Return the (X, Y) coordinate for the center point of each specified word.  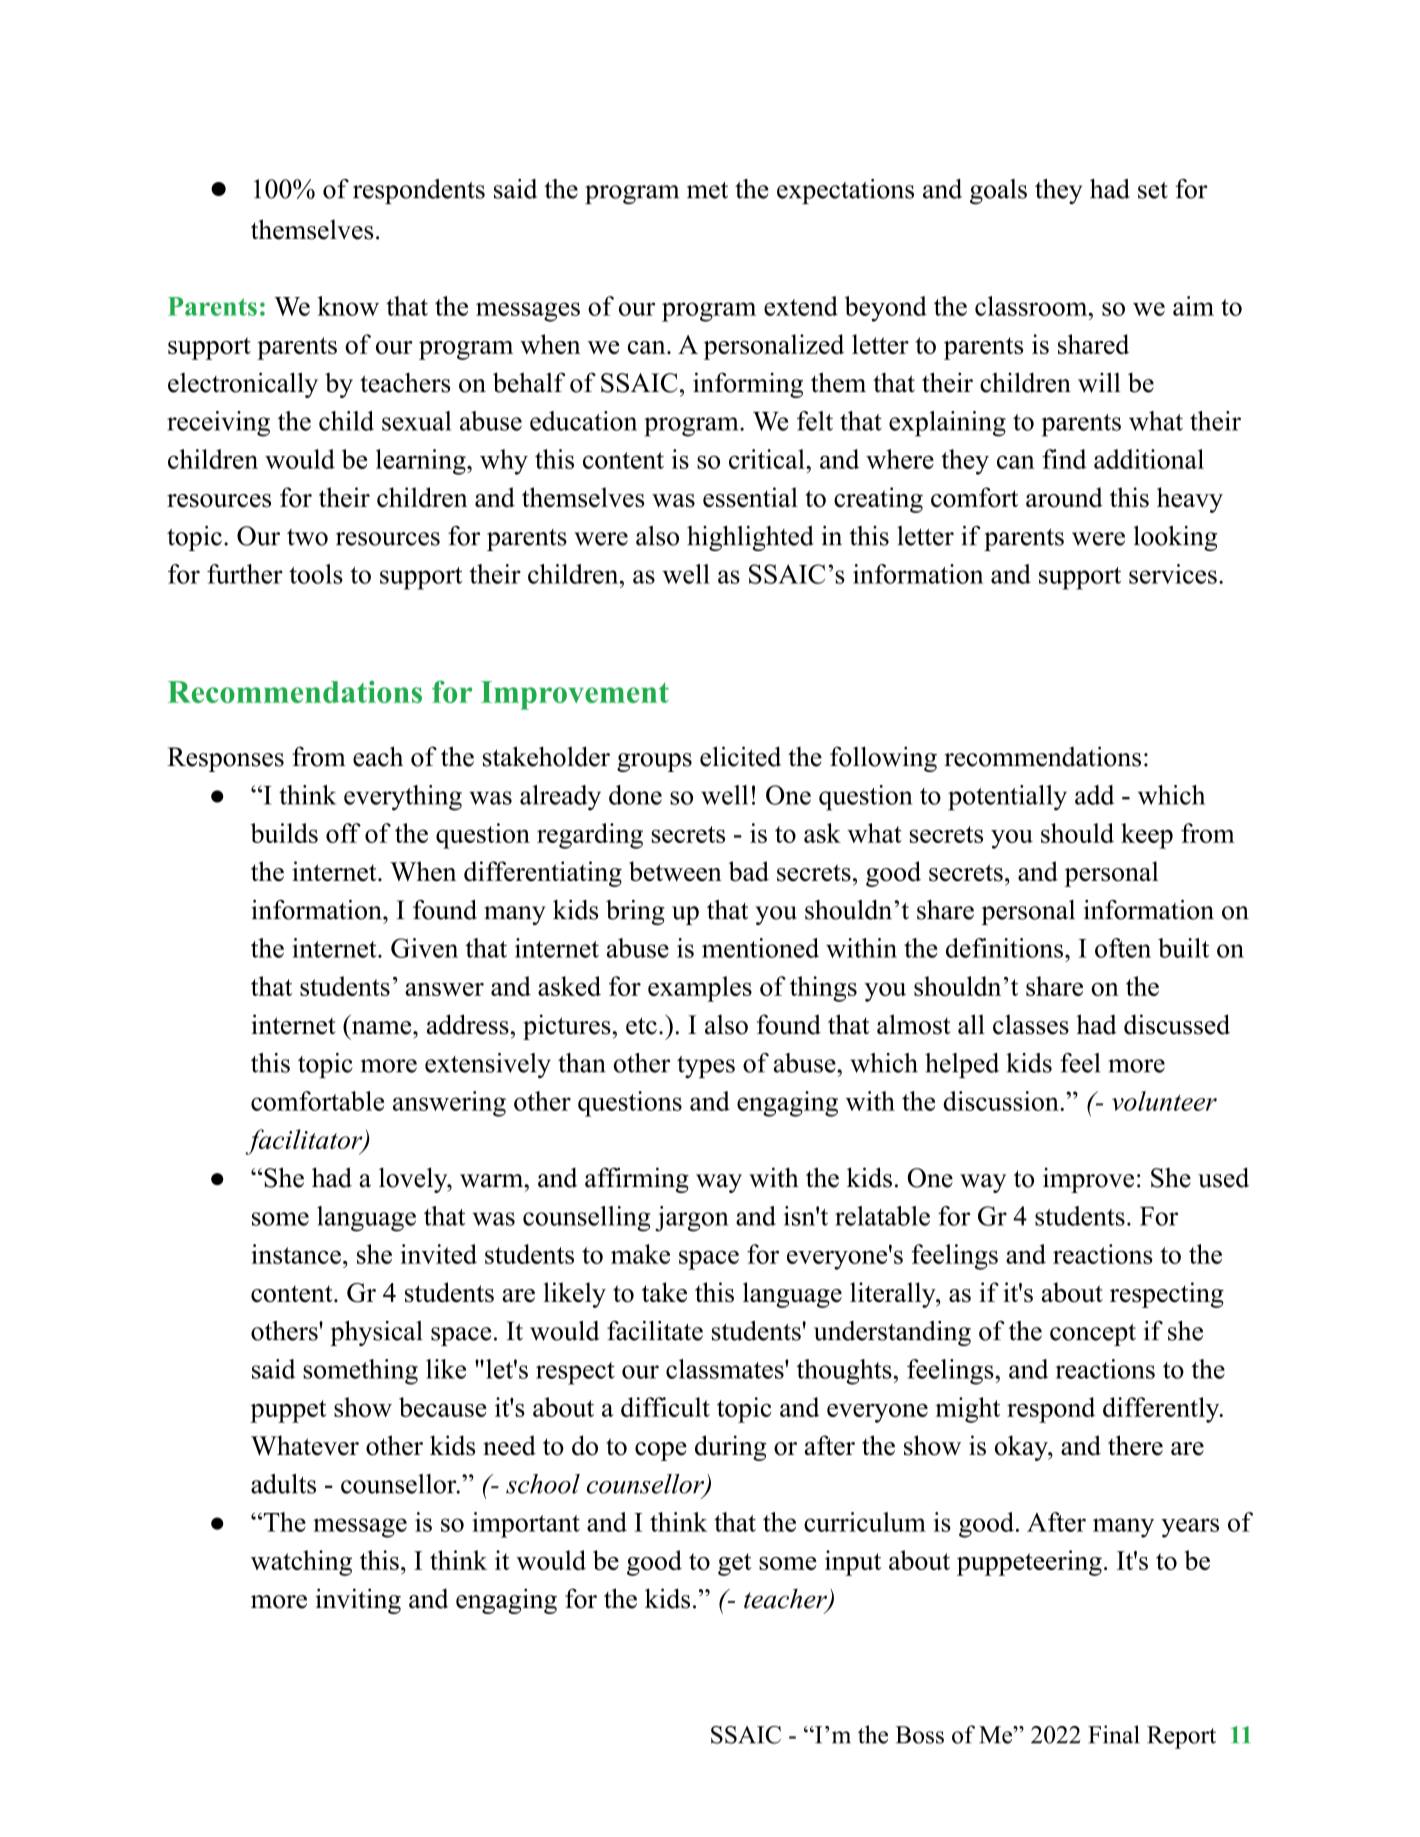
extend (801, 306)
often (1123, 948)
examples (700, 989)
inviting (358, 1601)
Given (424, 948)
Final (1114, 1734)
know (348, 306)
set (1153, 190)
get (735, 1564)
